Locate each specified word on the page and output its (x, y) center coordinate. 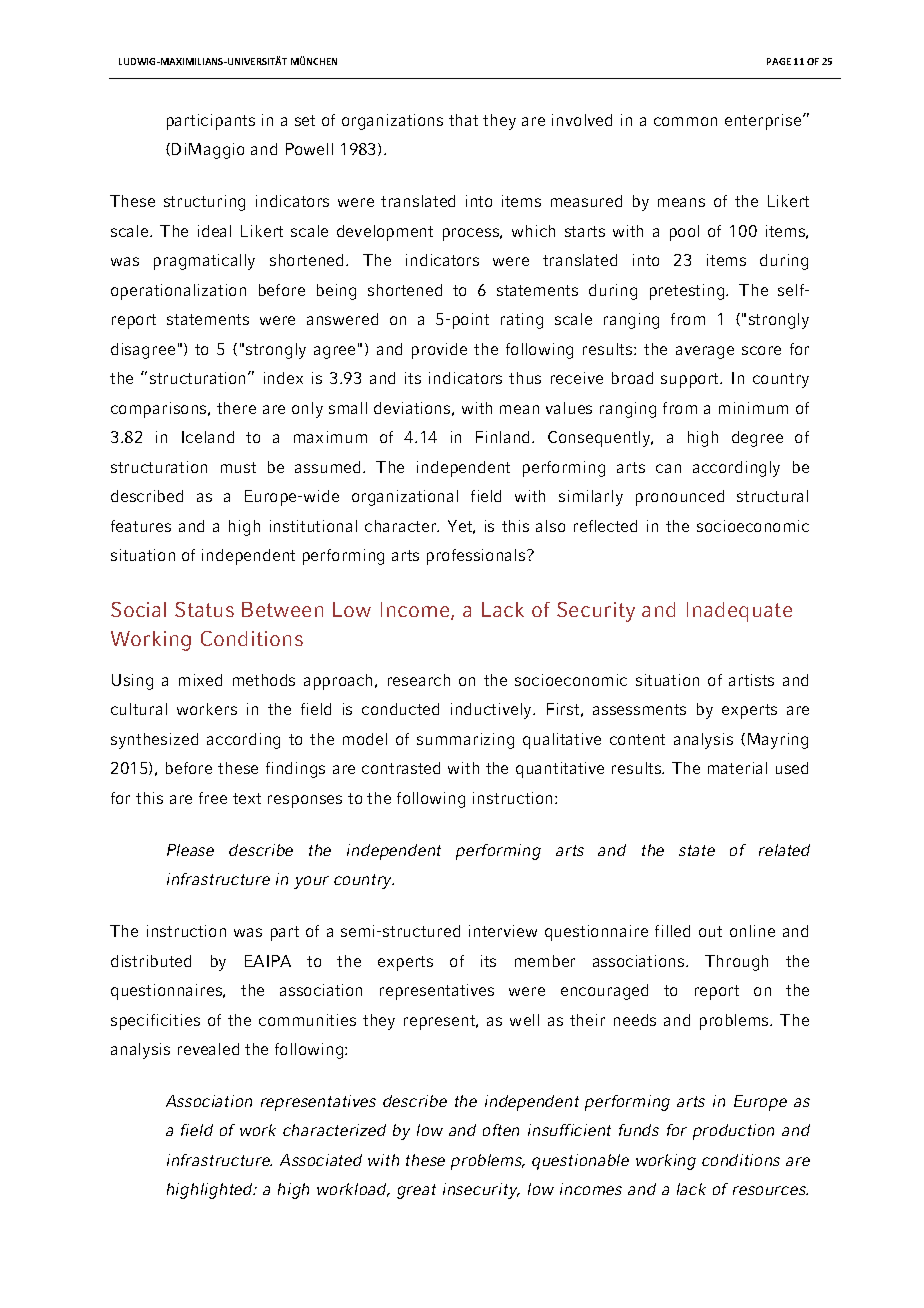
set (305, 120)
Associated (321, 1160)
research (419, 680)
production (733, 1132)
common (685, 121)
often (501, 1130)
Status (204, 609)
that (463, 120)
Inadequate (739, 612)
